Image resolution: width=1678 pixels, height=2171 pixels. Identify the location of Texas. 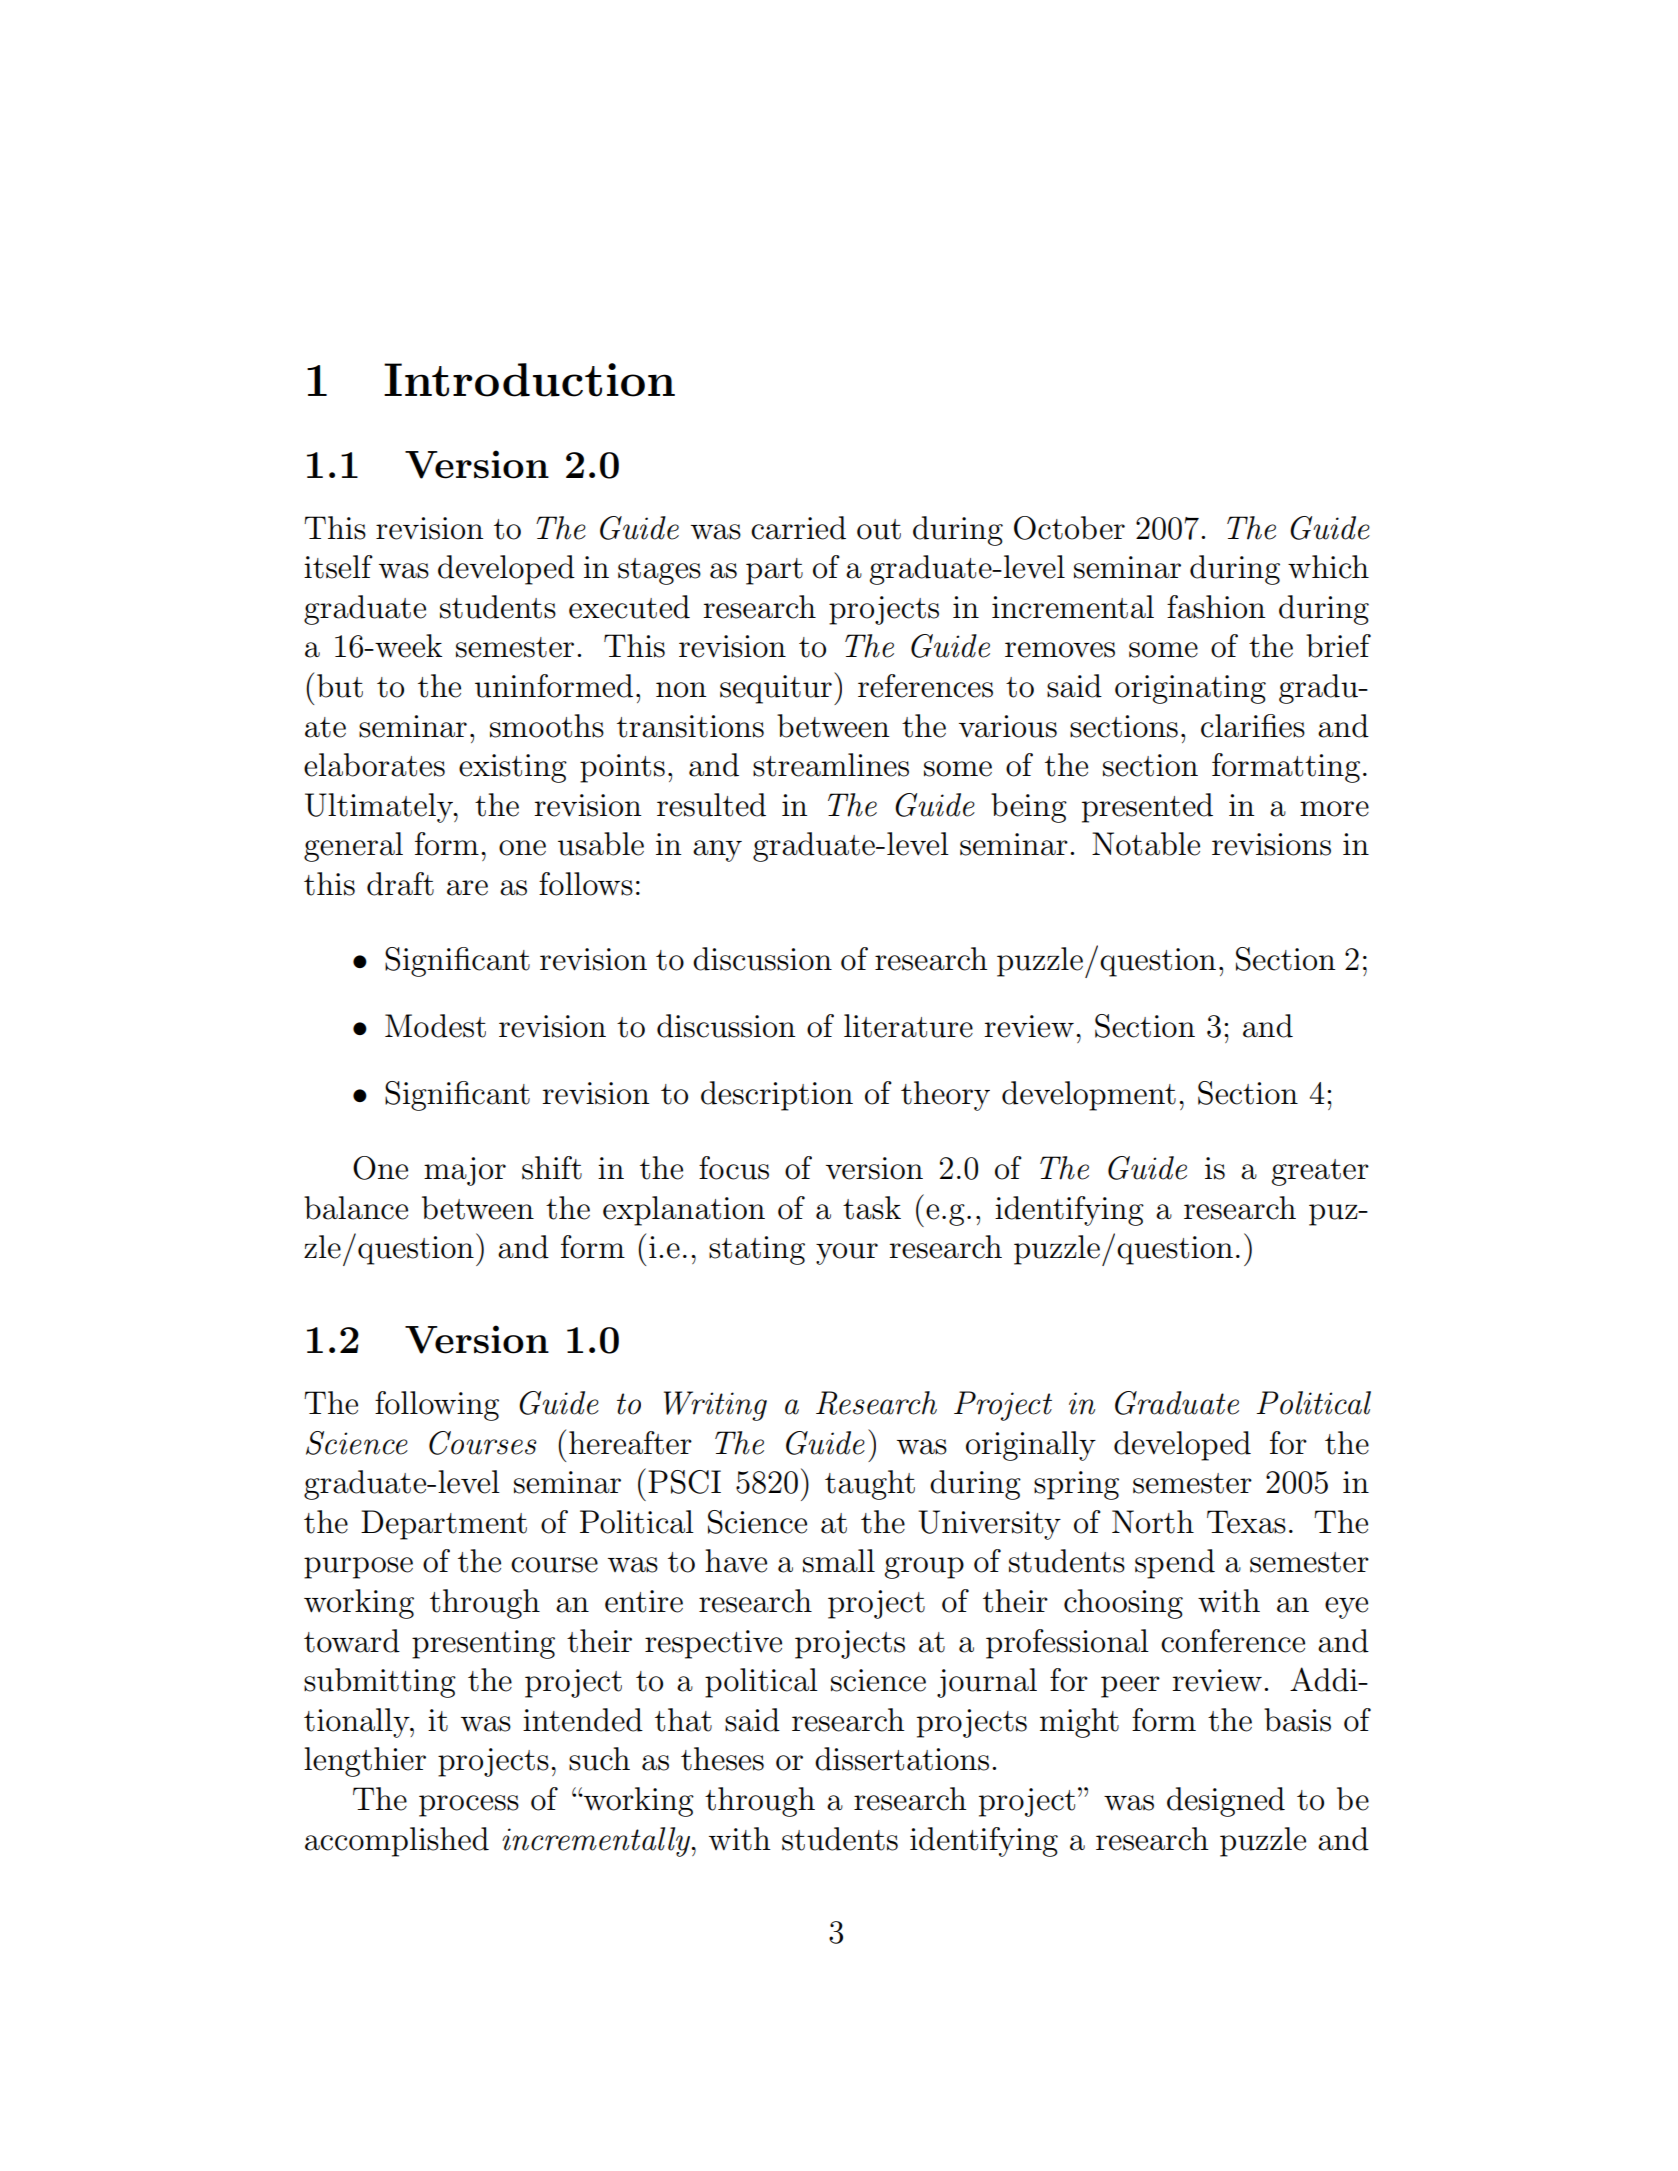
(1246, 1522).
